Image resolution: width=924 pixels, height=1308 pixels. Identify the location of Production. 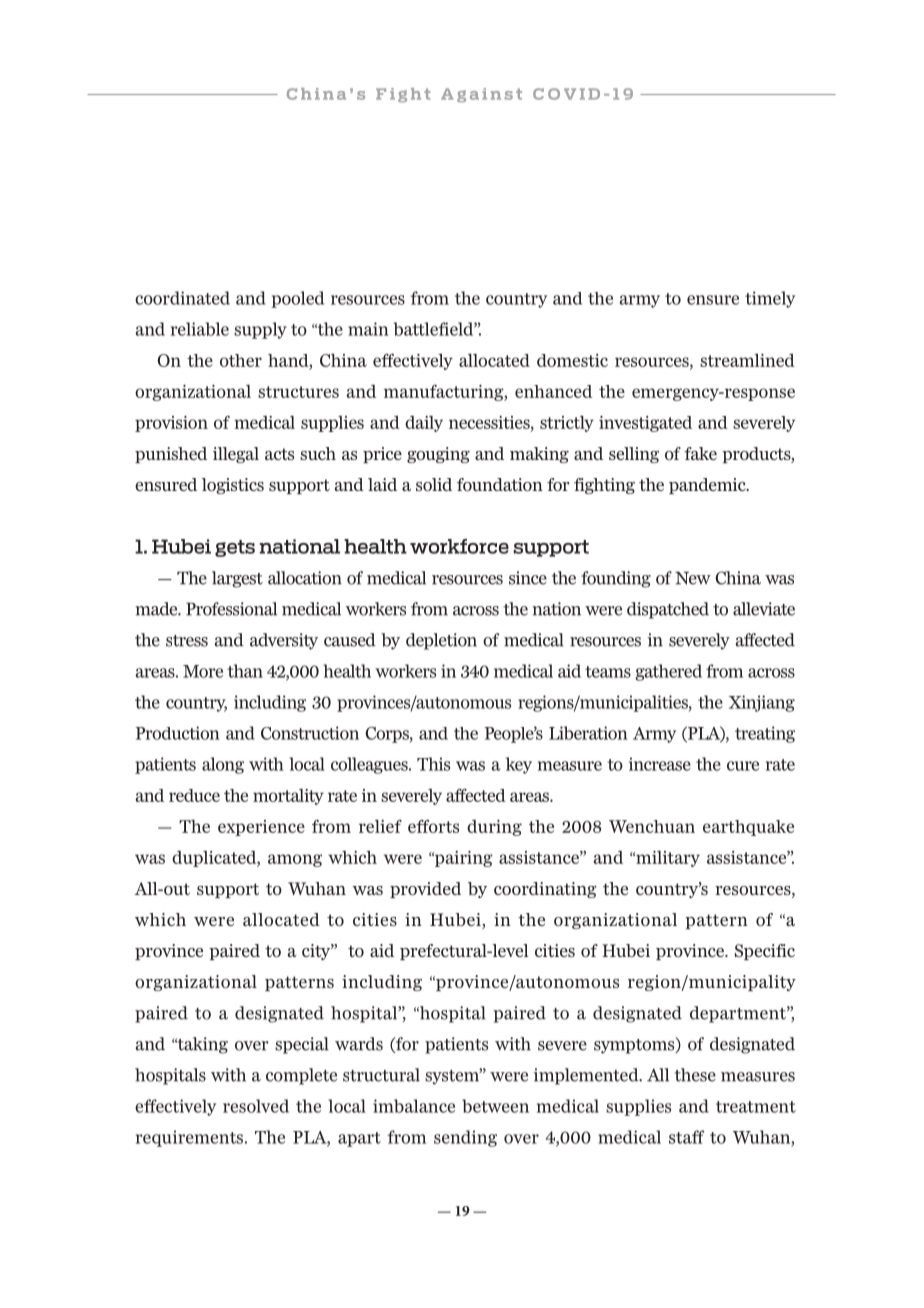
(178, 733).
